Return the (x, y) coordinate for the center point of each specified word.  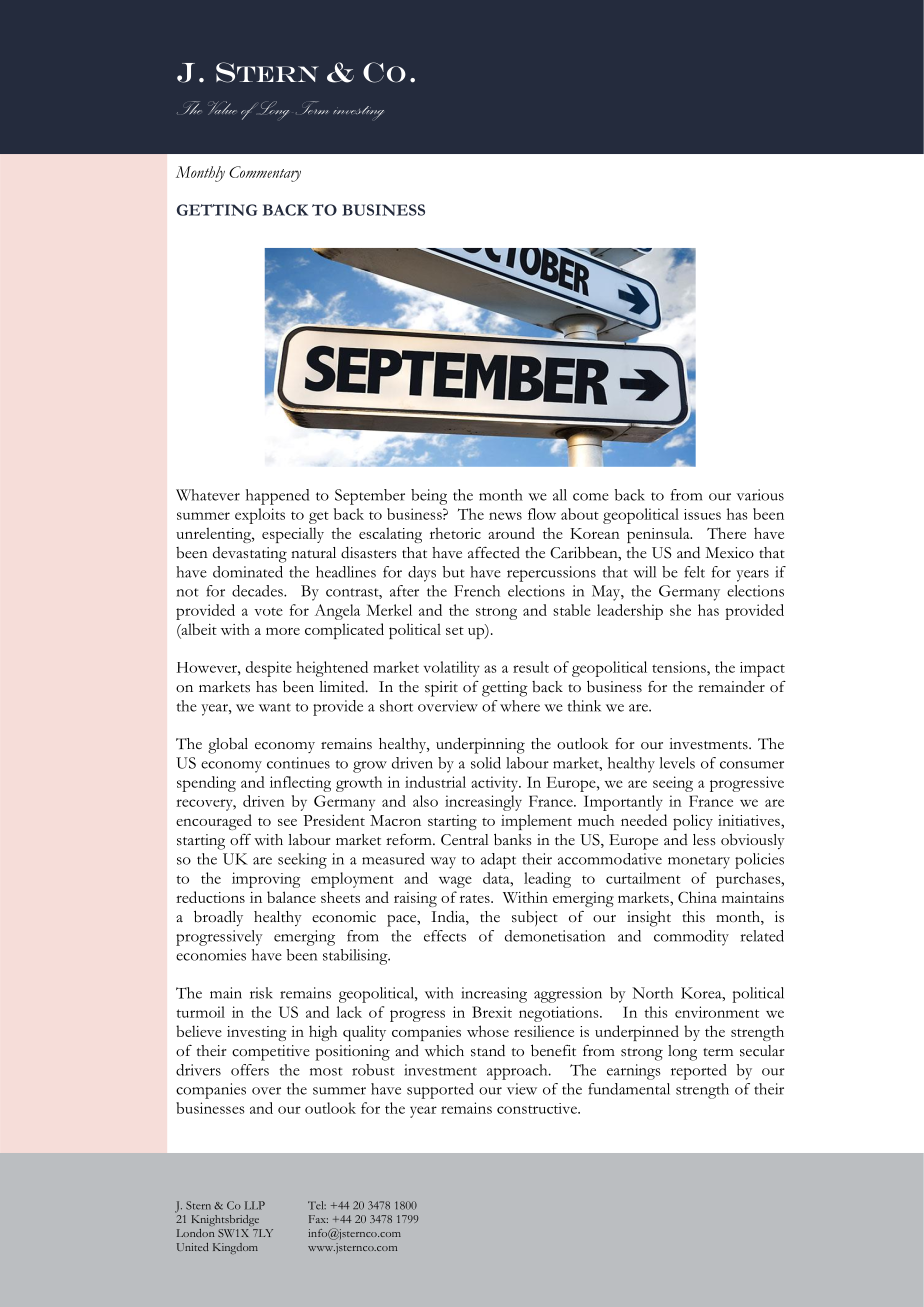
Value (222, 108)
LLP (255, 1205)
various (760, 495)
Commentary (265, 174)
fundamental (629, 1089)
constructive (538, 1108)
